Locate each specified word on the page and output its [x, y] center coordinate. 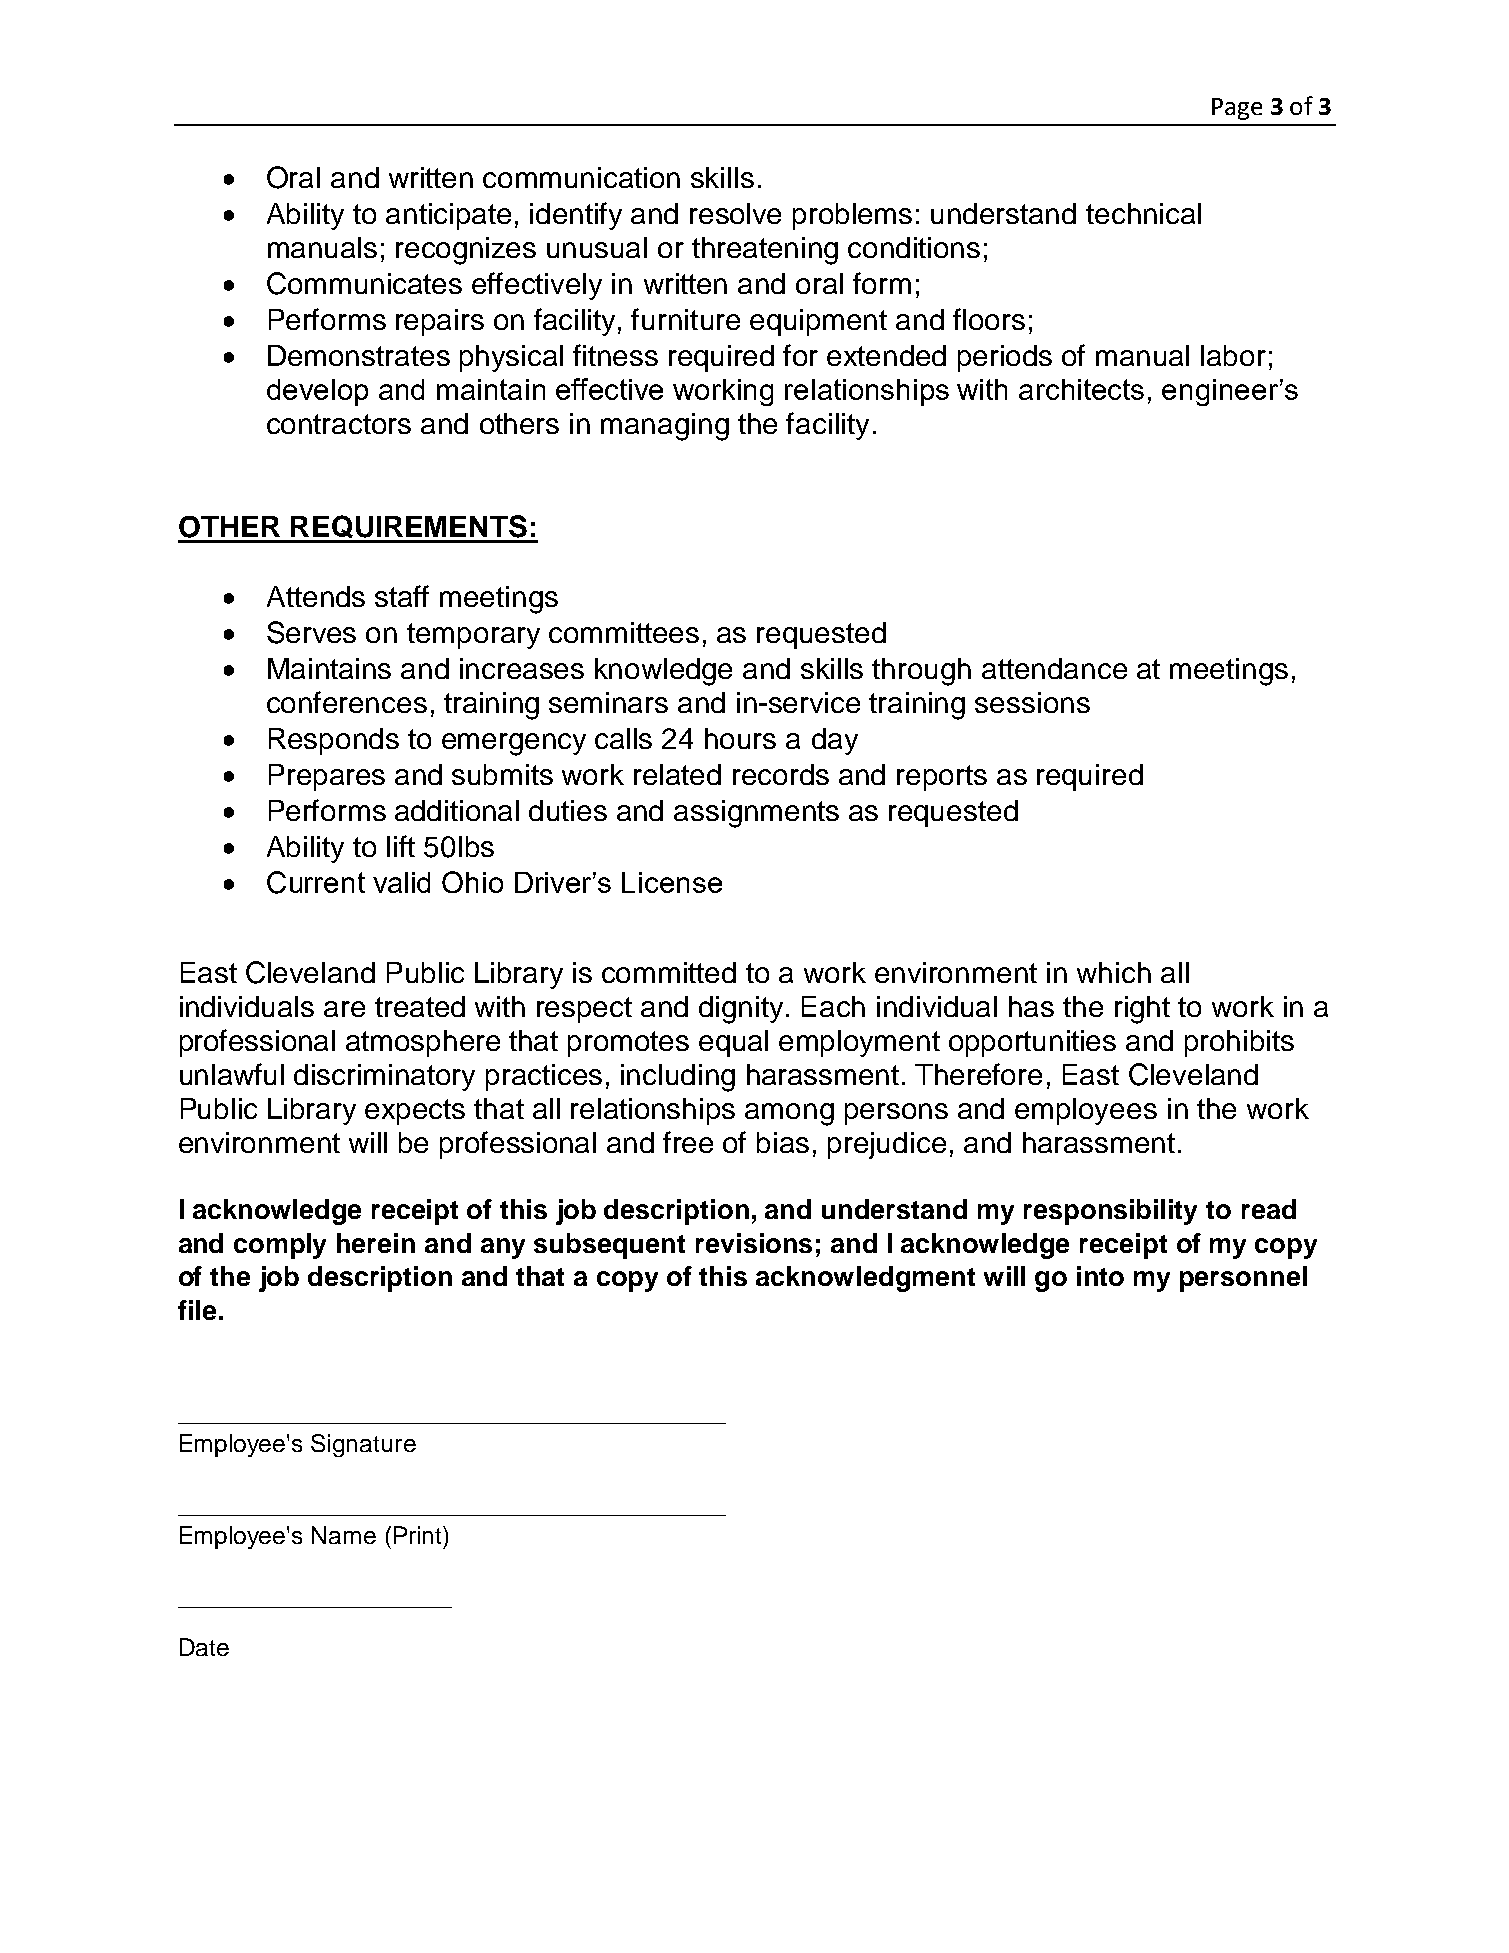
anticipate [448, 216]
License [672, 882]
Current [316, 882]
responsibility [1110, 1212]
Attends [316, 596]
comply [280, 1246]
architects [1081, 389]
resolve [735, 213]
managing [665, 427]
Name [344, 1535]
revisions [754, 1243]
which [1114, 972]
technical [1143, 213]
